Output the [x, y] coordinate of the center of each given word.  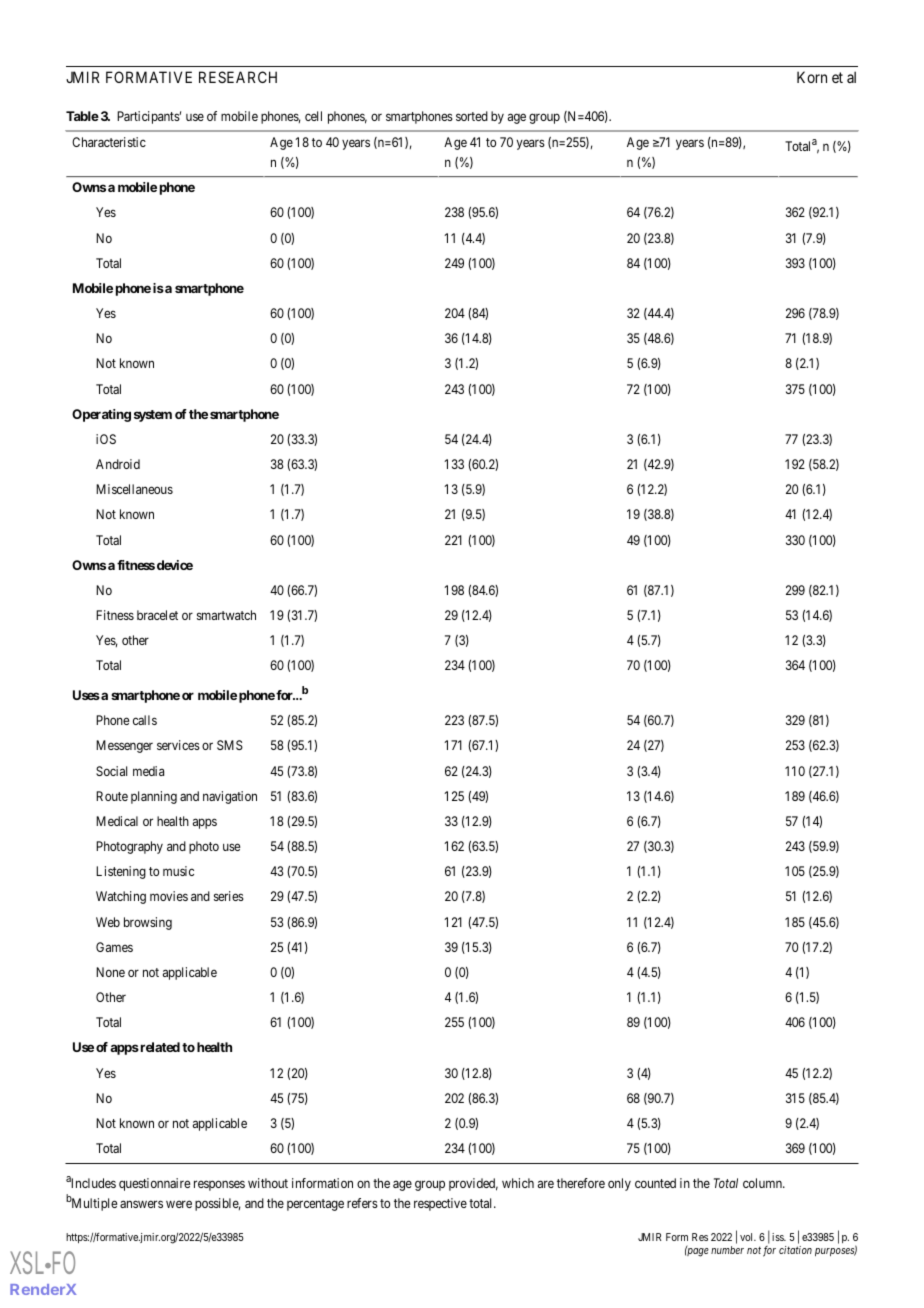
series [229, 896]
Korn [812, 77]
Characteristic [109, 142]
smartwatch [226, 615]
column [763, 1183]
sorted [472, 116]
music [178, 871]
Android [118, 464]
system [153, 416]
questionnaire [155, 1184]
